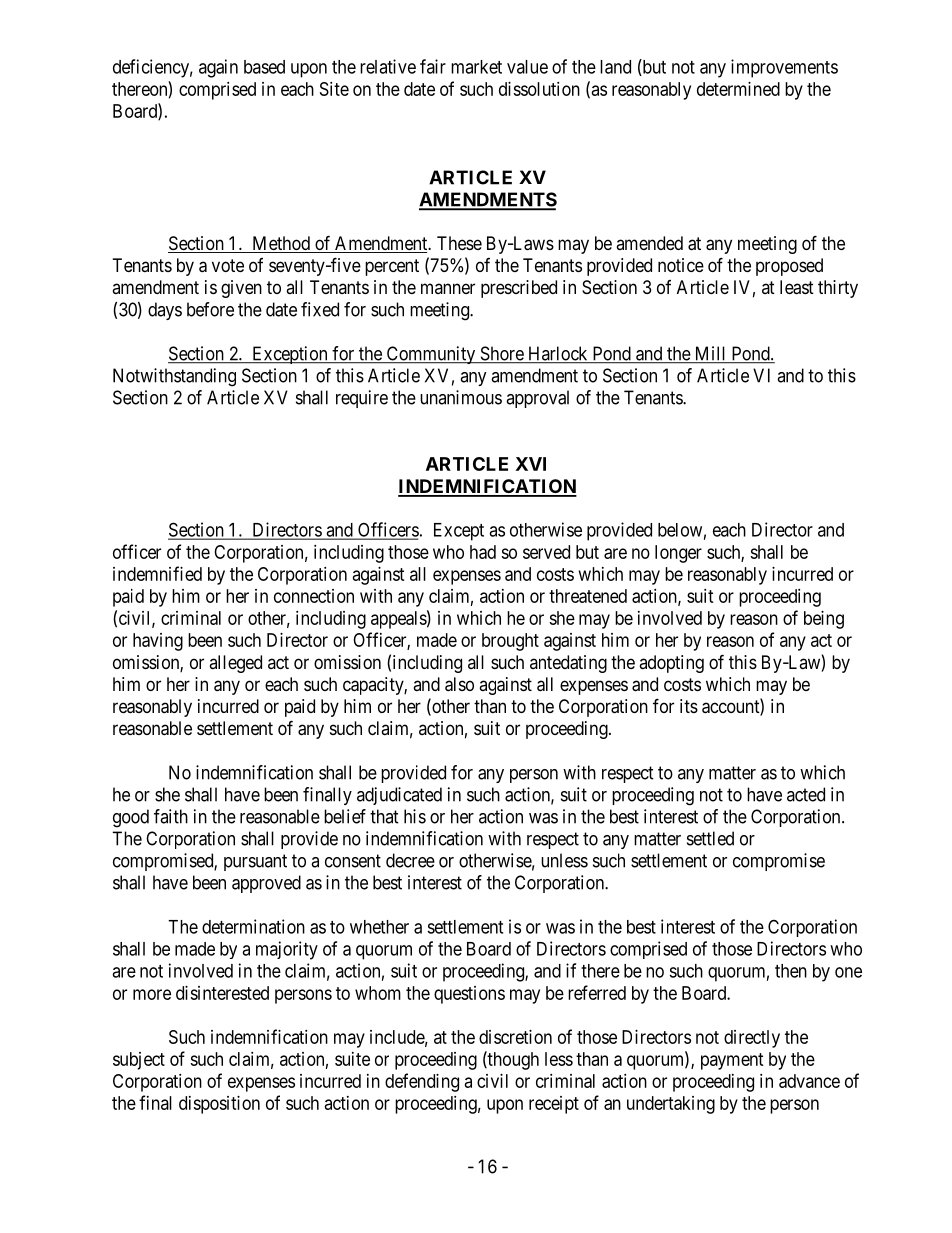 Image resolution: width=952 pixels, height=1233 pixels. Describe the element at coordinates (501, 354) in the screenshot. I see `Shore` at that location.
